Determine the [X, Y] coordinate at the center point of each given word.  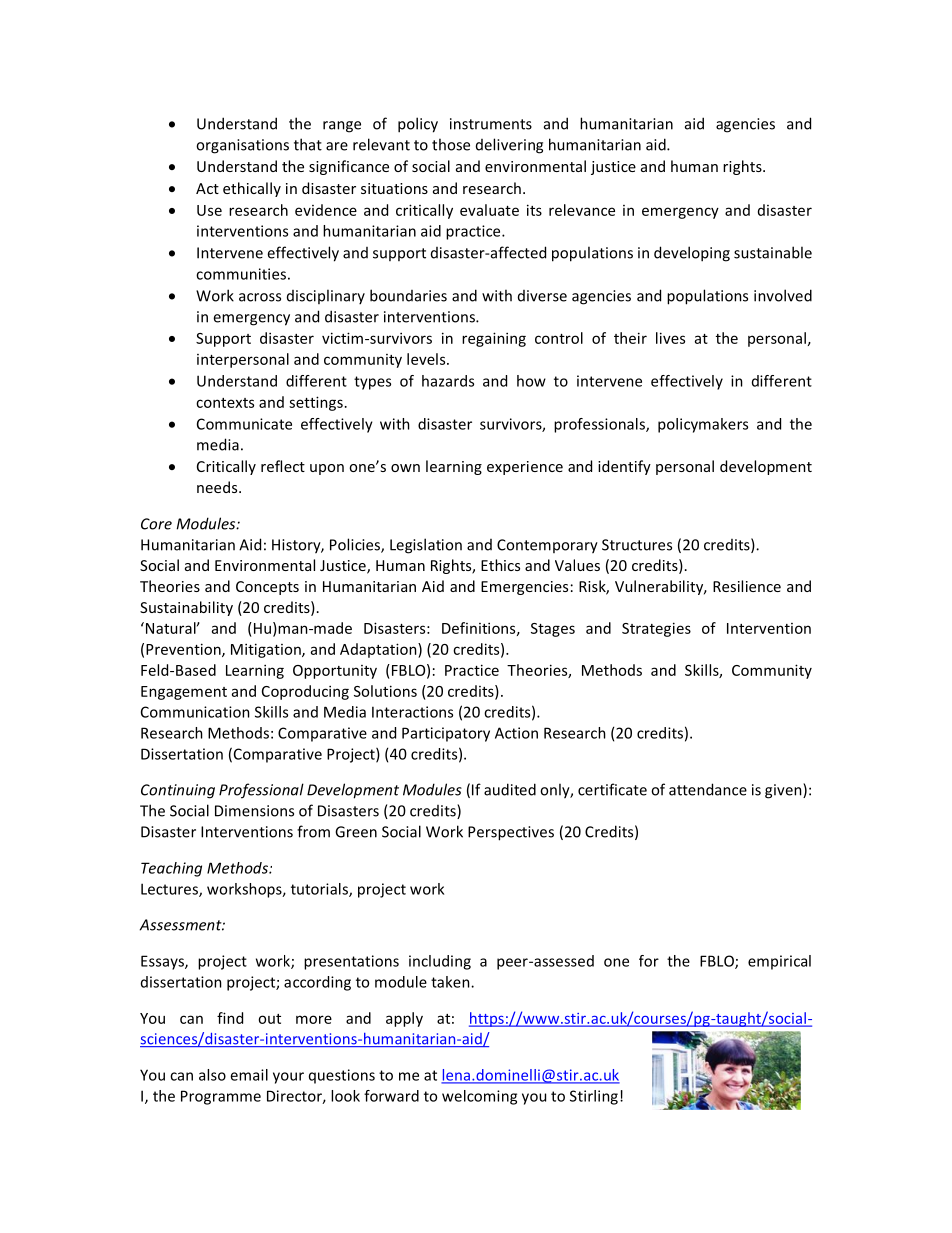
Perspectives [511, 833]
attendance [708, 789]
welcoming [479, 1097]
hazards [448, 381]
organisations [242, 146]
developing [692, 254]
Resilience [747, 586]
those [451, 144]
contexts [225, 403]
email [249, 1075]
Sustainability [186, 608]
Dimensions [254, 811]
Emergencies [524, 588]
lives [670, 338]
